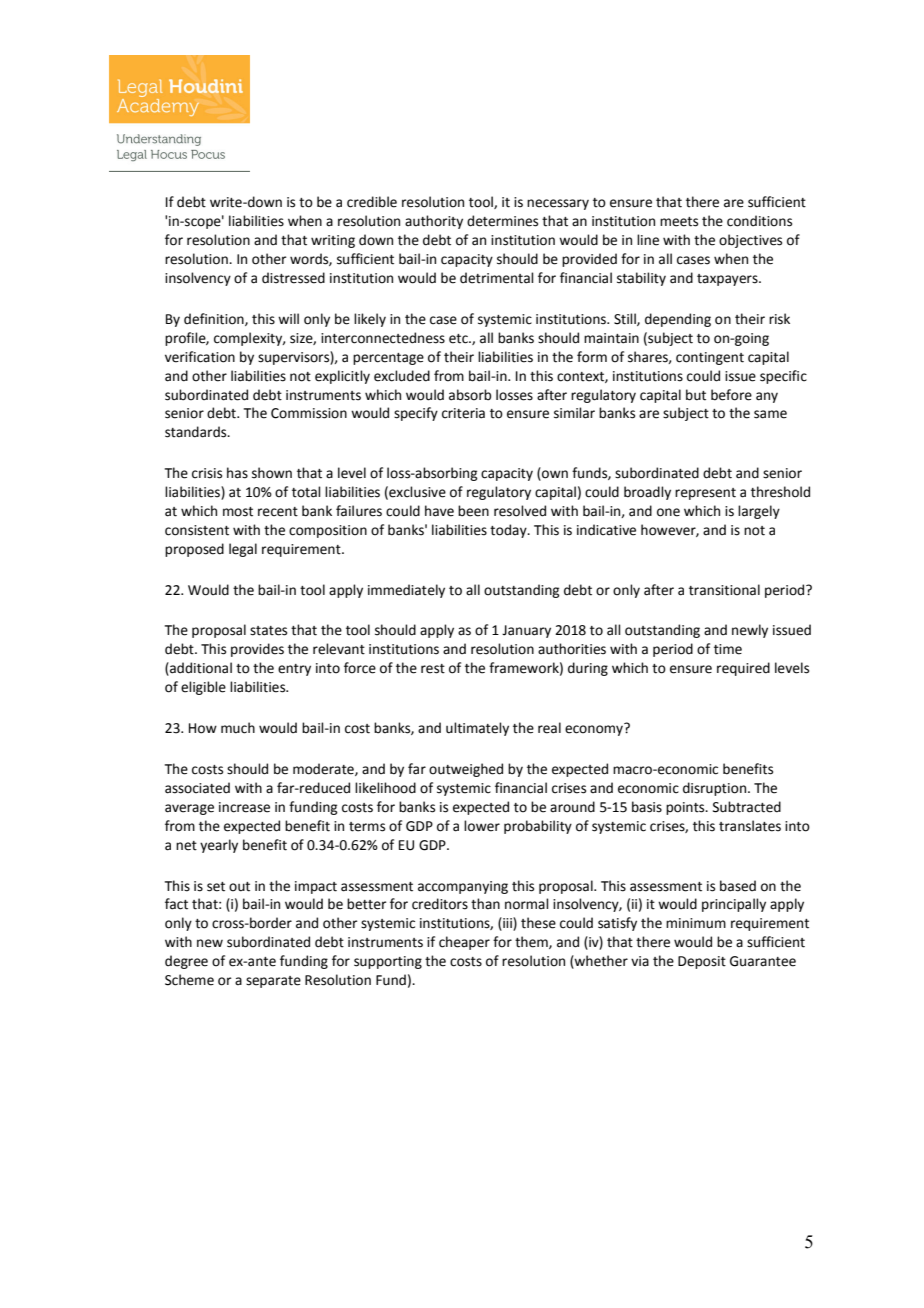 The image size is (924, 1308). I want to click on has, so click(237, 473).
